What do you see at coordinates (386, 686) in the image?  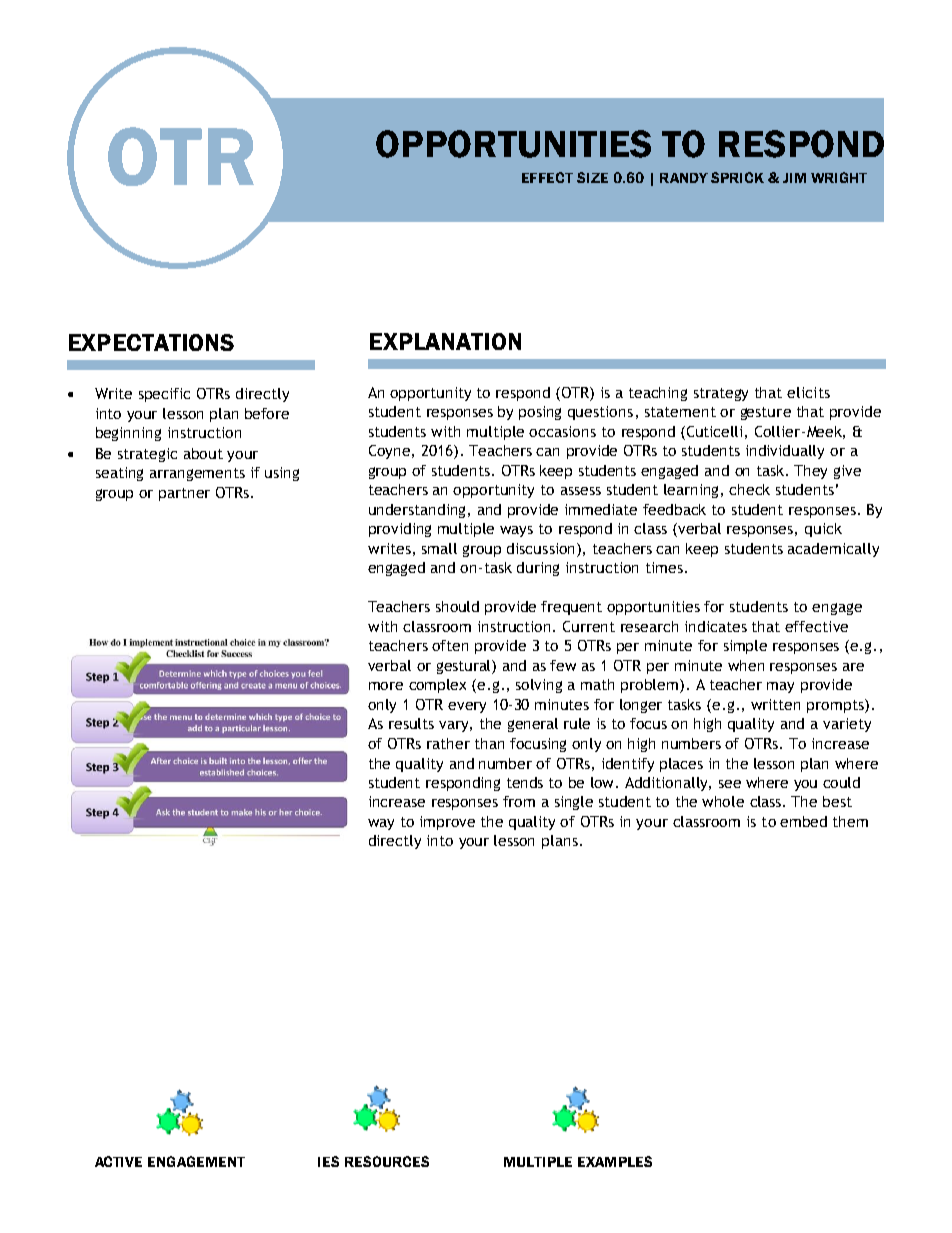 I see `more` at bounding box center [386, 686].
